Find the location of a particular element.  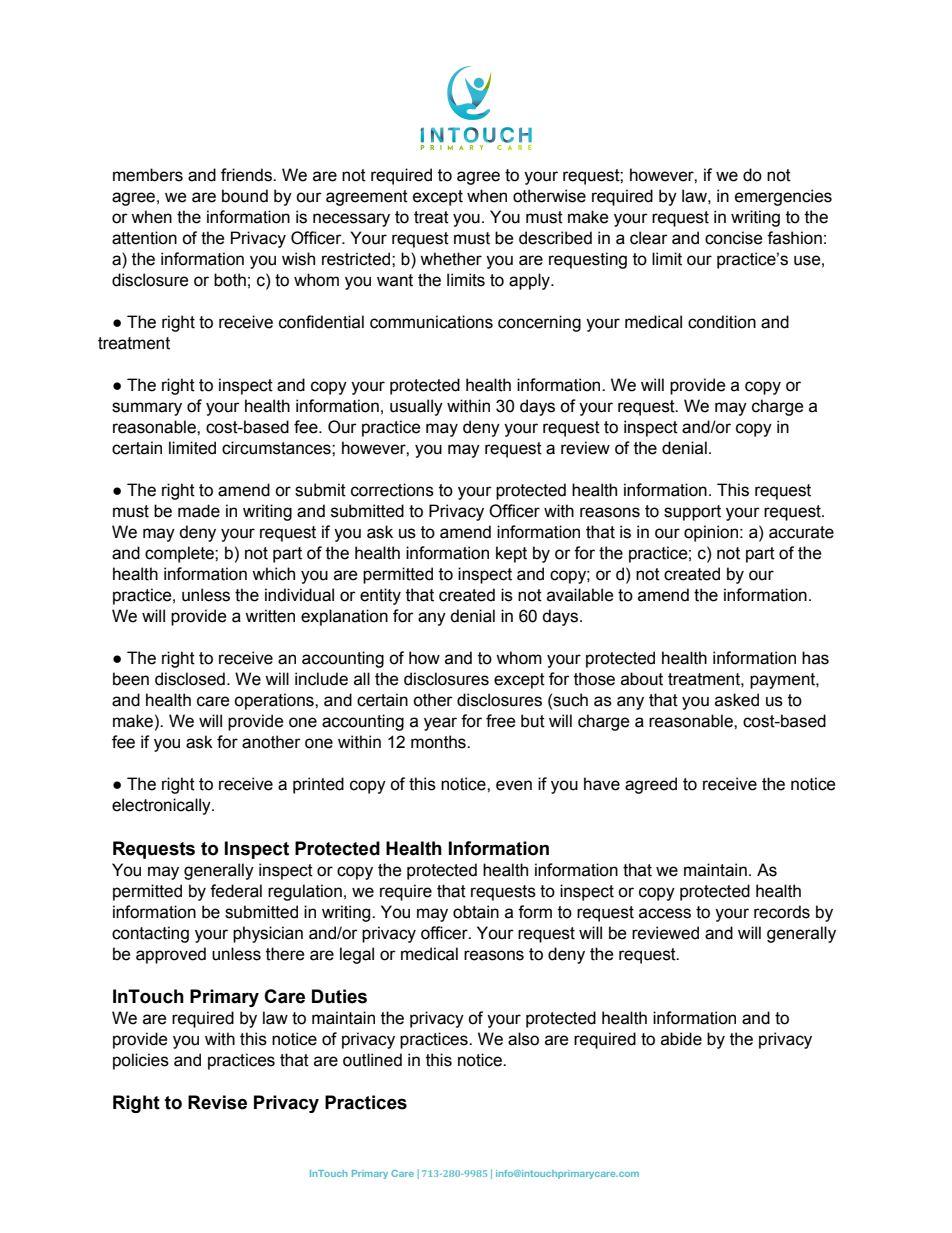

obtain is located at coordinates (476, 912).
